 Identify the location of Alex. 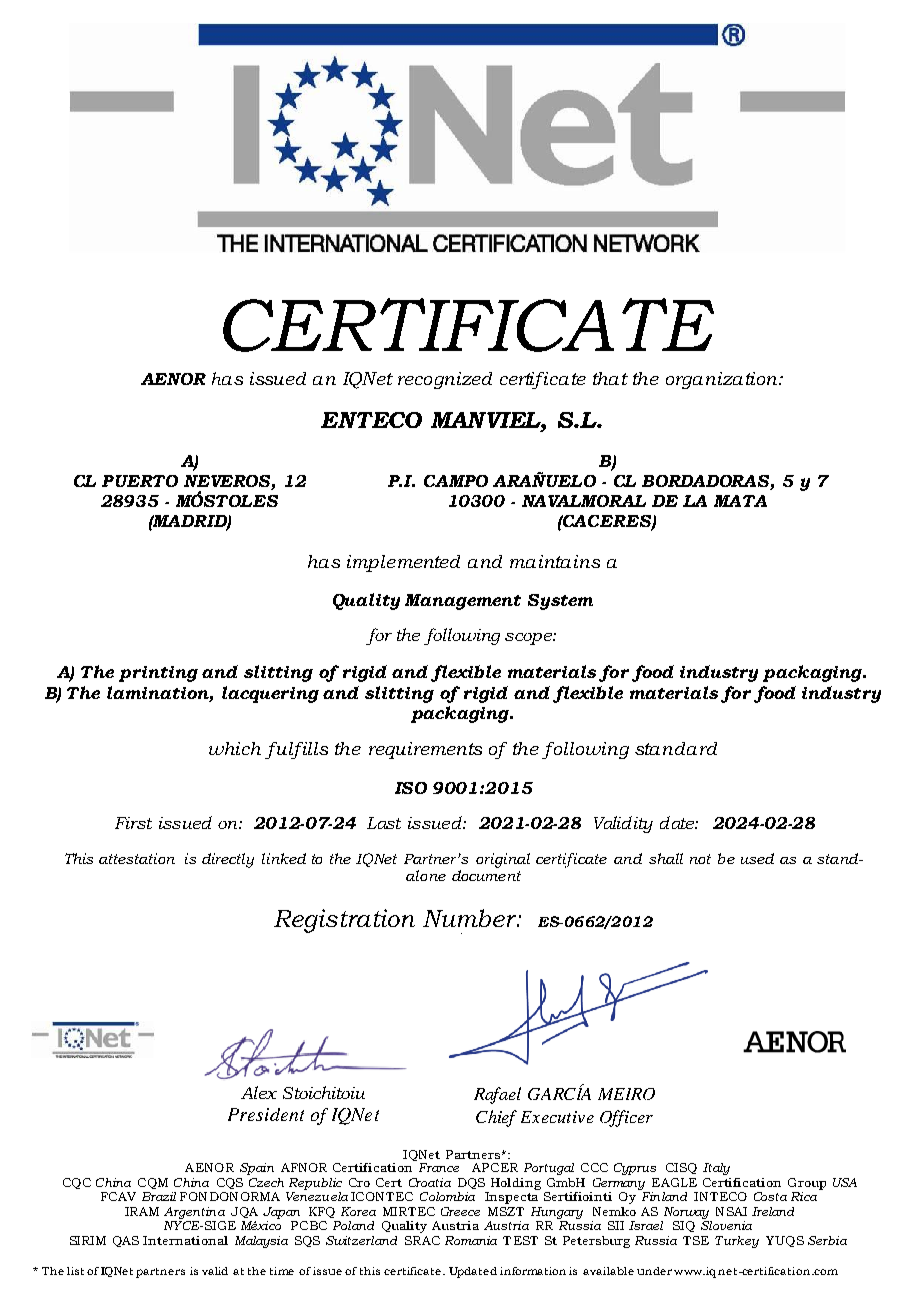
(259, 1092).
